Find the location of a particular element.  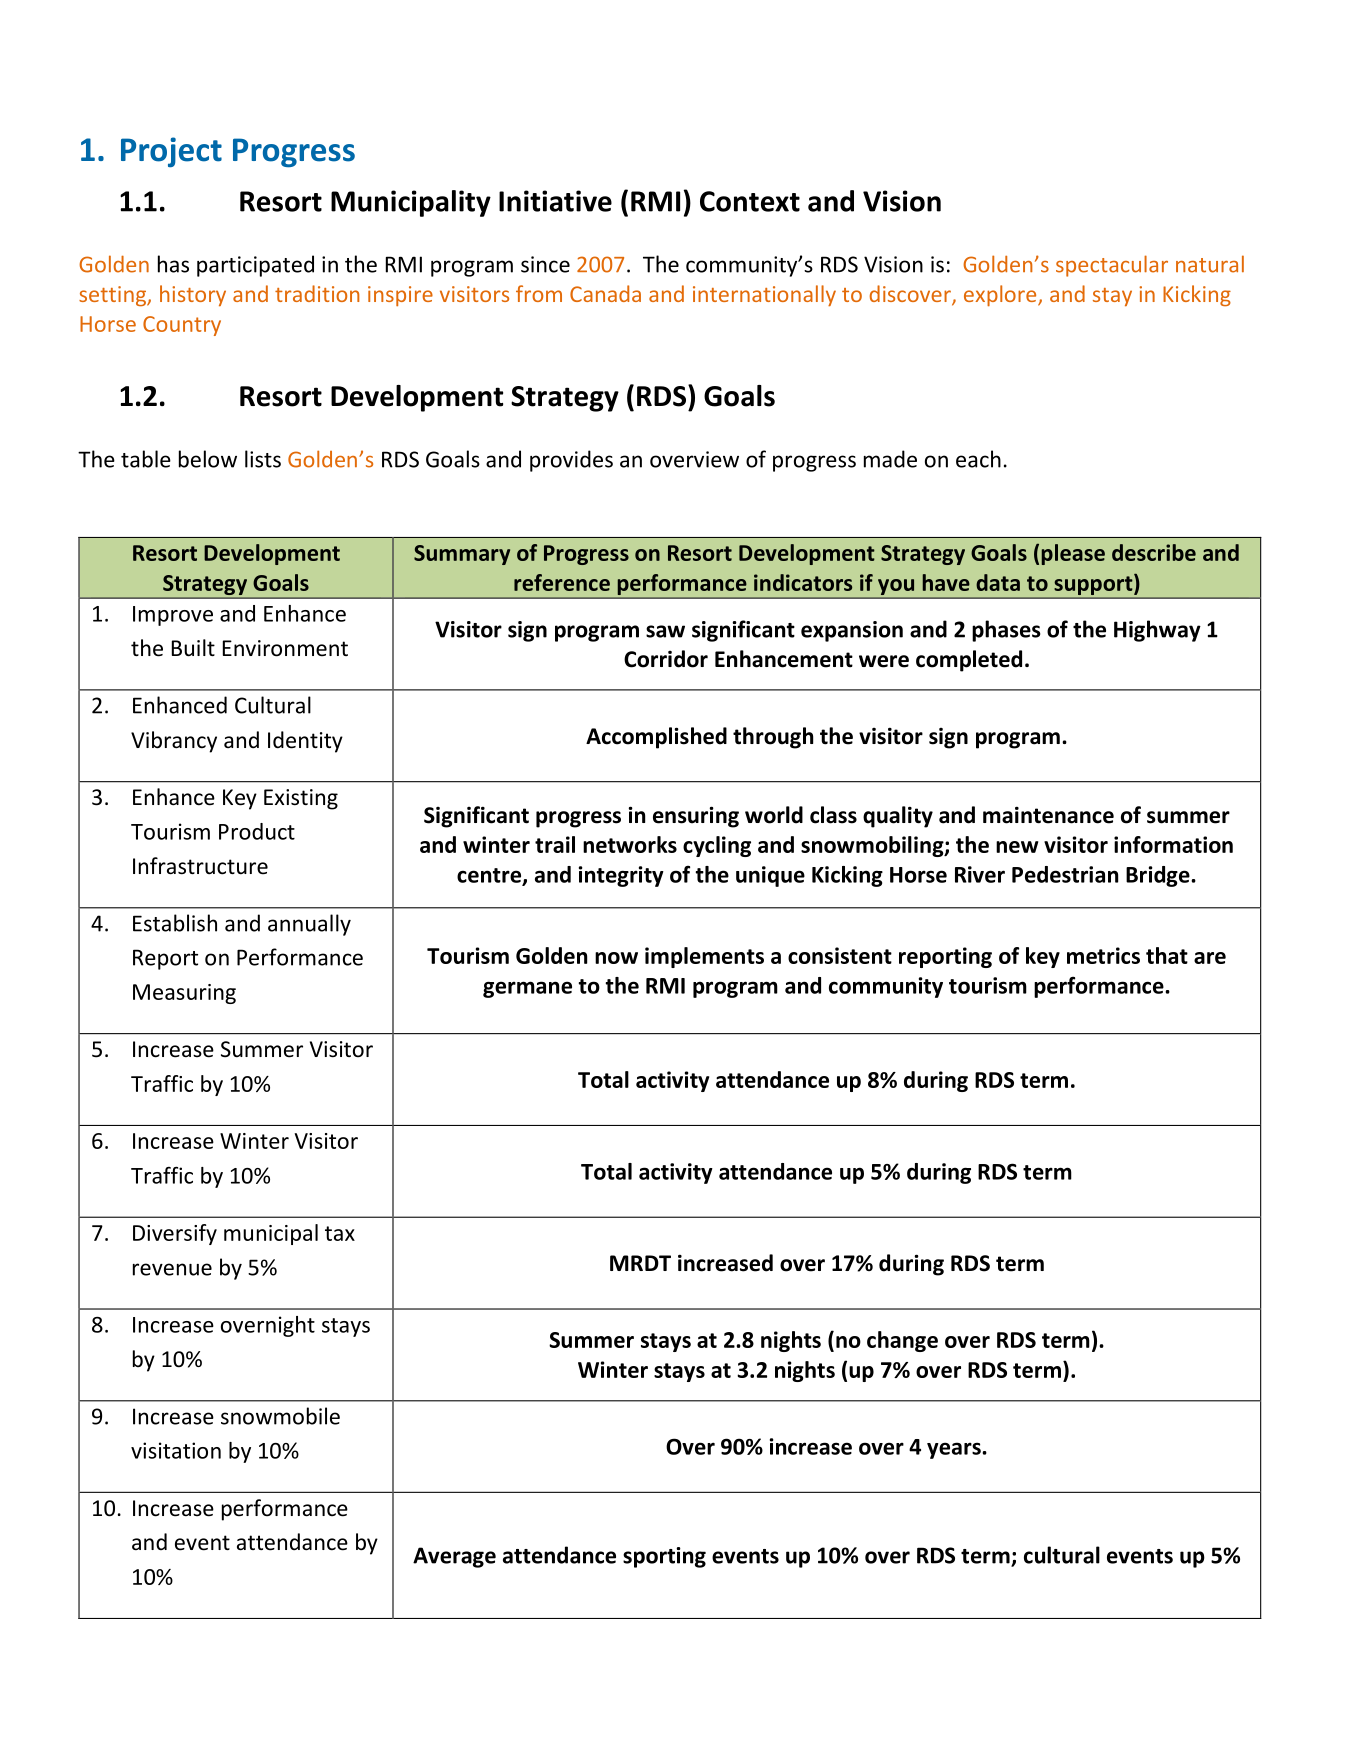

Project is located at coordinates (171, 152).
